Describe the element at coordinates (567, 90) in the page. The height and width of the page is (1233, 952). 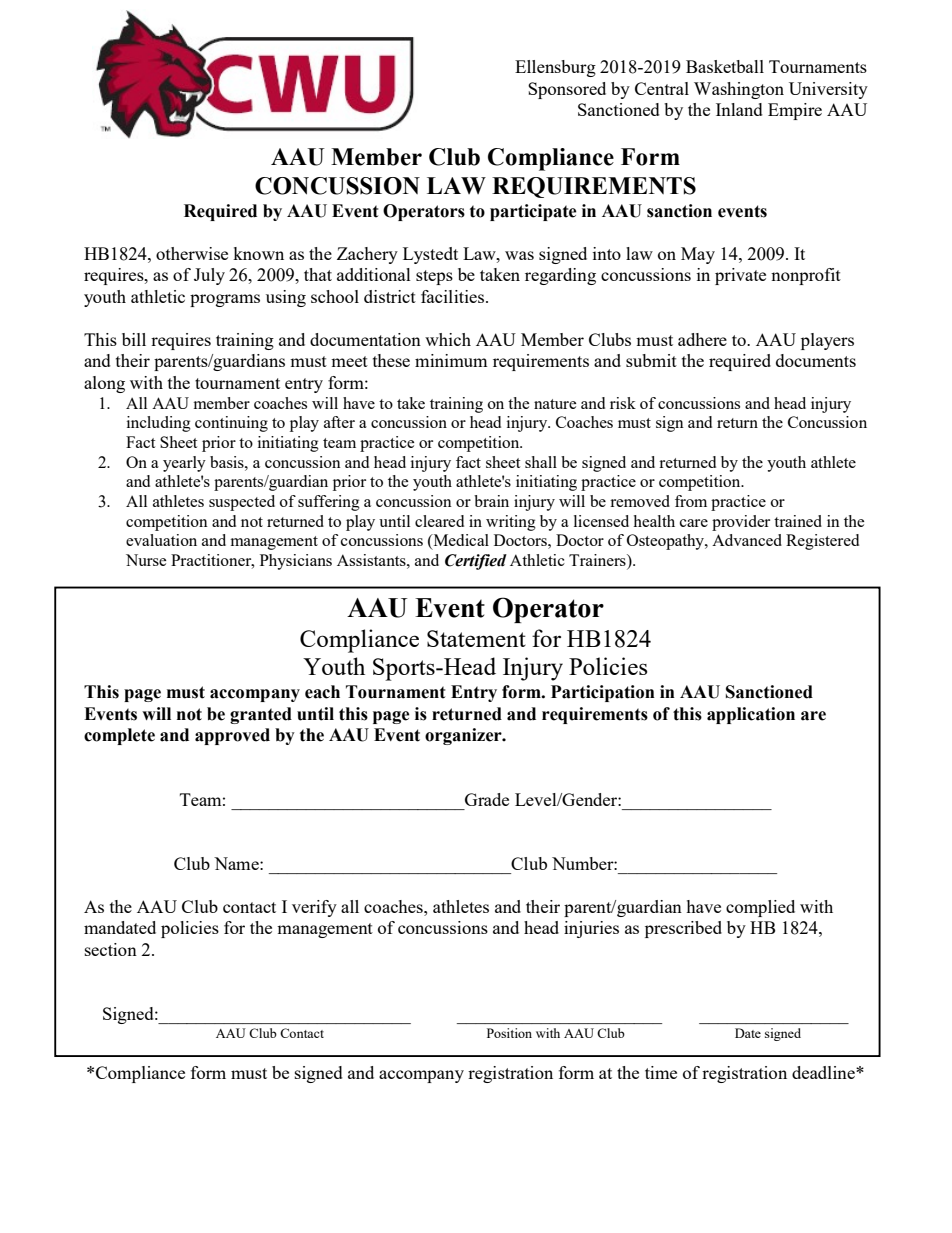
I see `Sponsored` at that location.
